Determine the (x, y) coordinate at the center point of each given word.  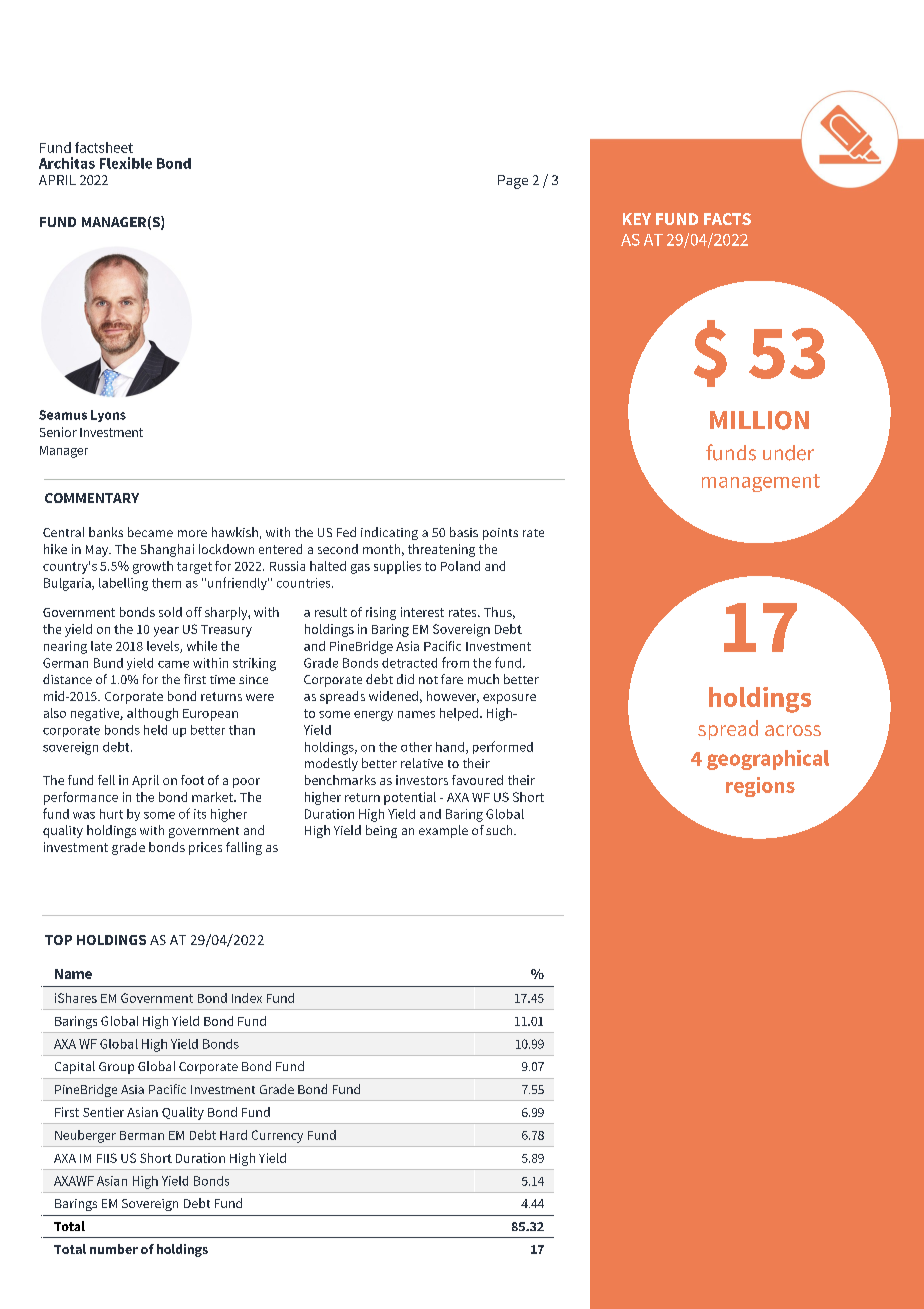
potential (410, 798)
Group (116, 1068)
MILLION (759, 420)
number (114, 1249)
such (500, 830)
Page (513, 182)
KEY (637, 219)
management (761, 483)
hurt (111, 814)
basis (464, 532)
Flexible (126, 163)
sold (170, 612)
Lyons (108, 416)
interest (422, 612)
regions (760, 787)
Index (247, 998)
